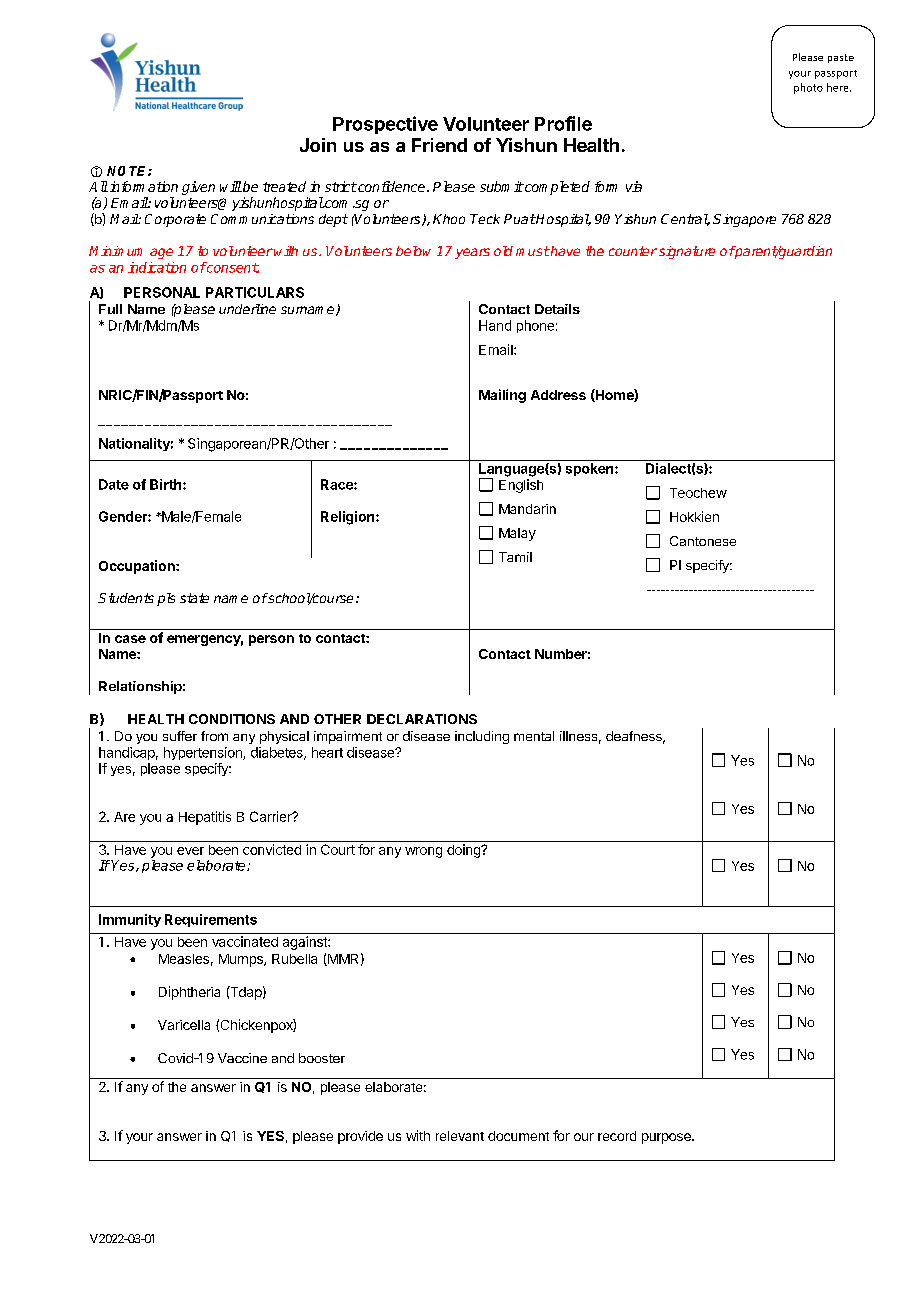 Image resolution: width=924 pixels, height=1308 pixels. Describe the element at coordinates (204, 753) in the image. I see `hypertension` at that location.
